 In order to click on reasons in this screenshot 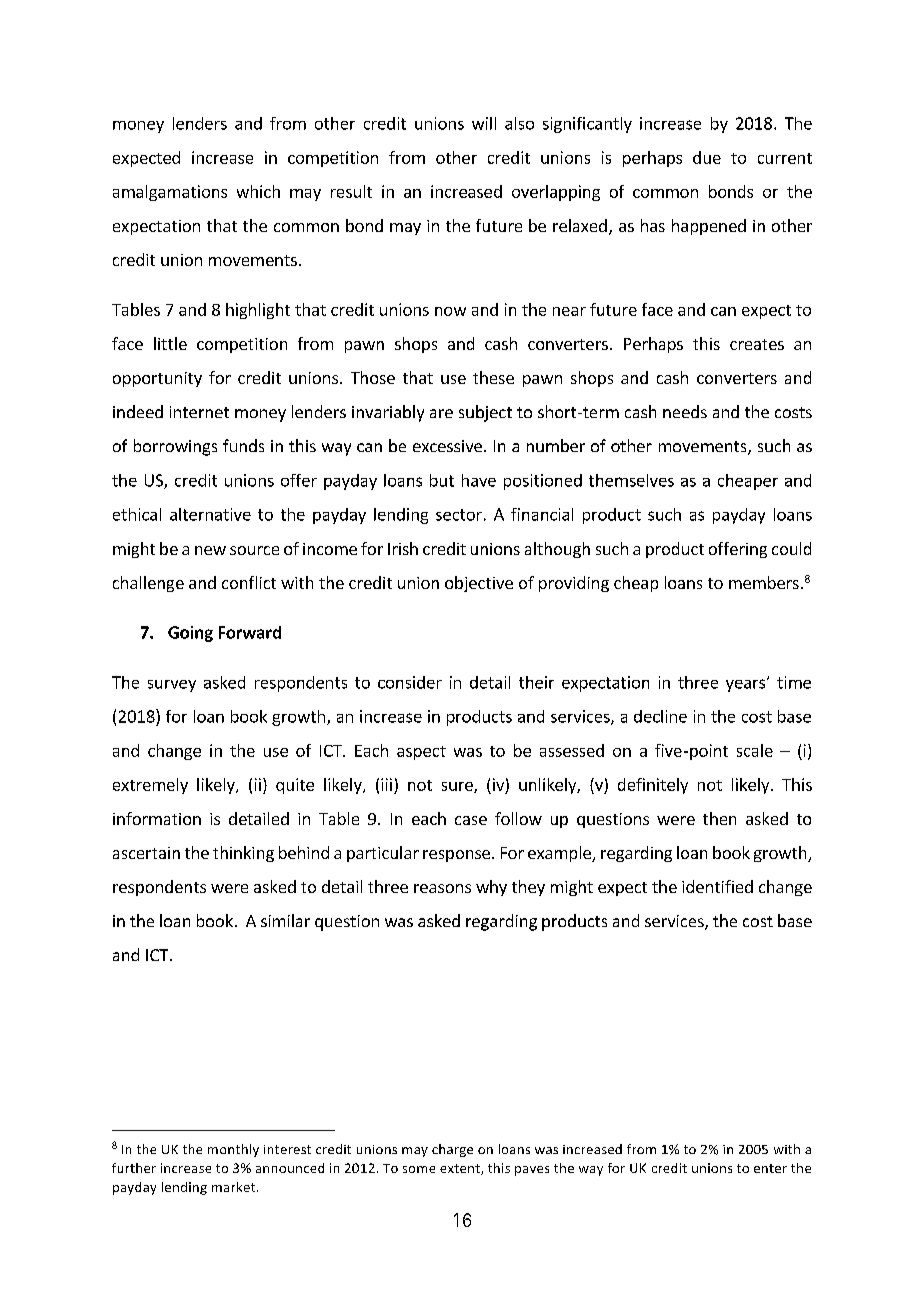, I will do `click(442, 888)`.
